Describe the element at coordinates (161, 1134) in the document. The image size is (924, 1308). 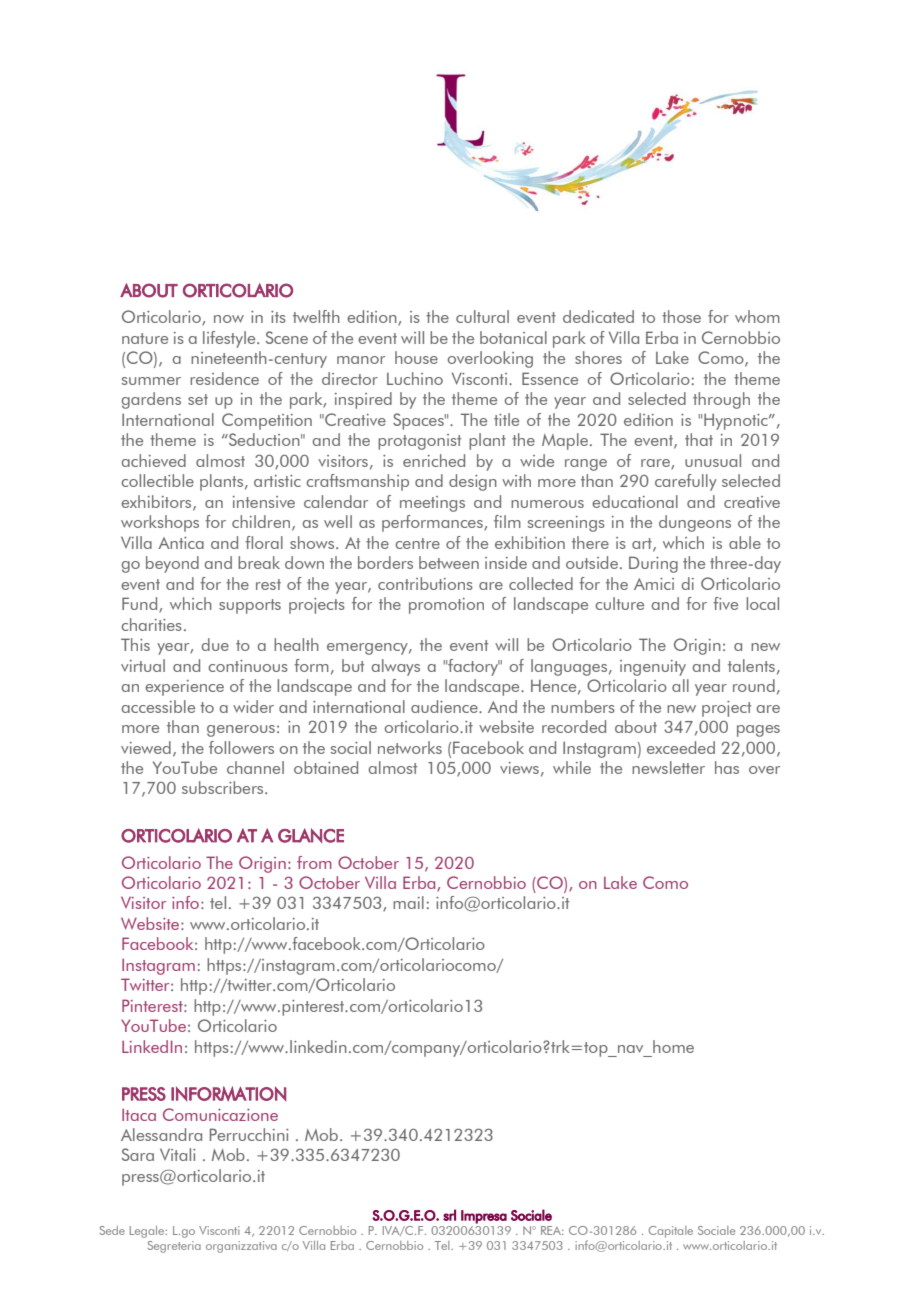
I see `Alessandra` at that location.
